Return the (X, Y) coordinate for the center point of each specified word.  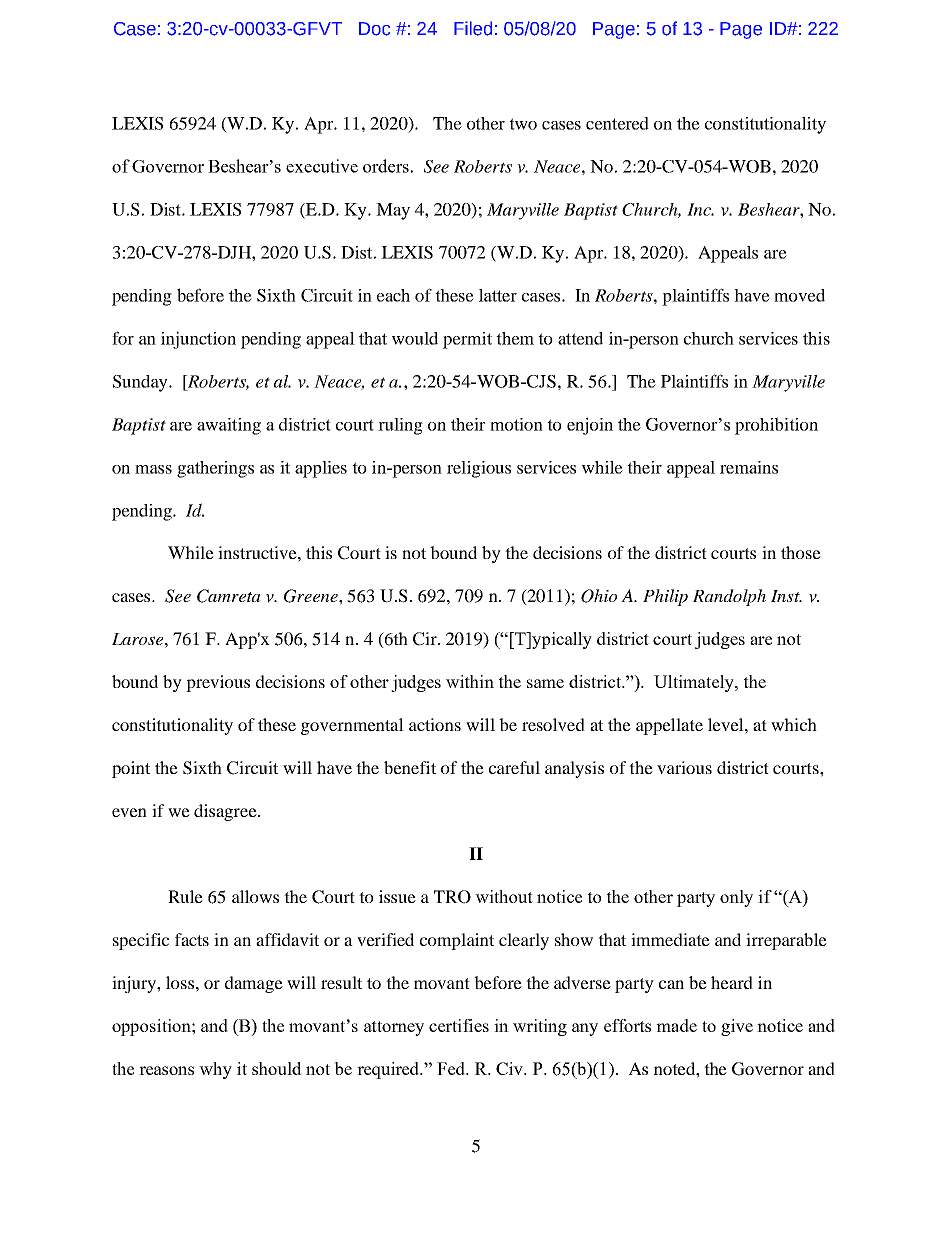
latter (498, 295)
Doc (374, 29)
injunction (198, 340)
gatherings (215, 469)
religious (479, 469)
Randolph (729, 597)
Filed (473, 28)
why (215, 1070)
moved (799, 295)
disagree (226, 812)
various (684, 767)
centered (617, 123)
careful (514, 767)
